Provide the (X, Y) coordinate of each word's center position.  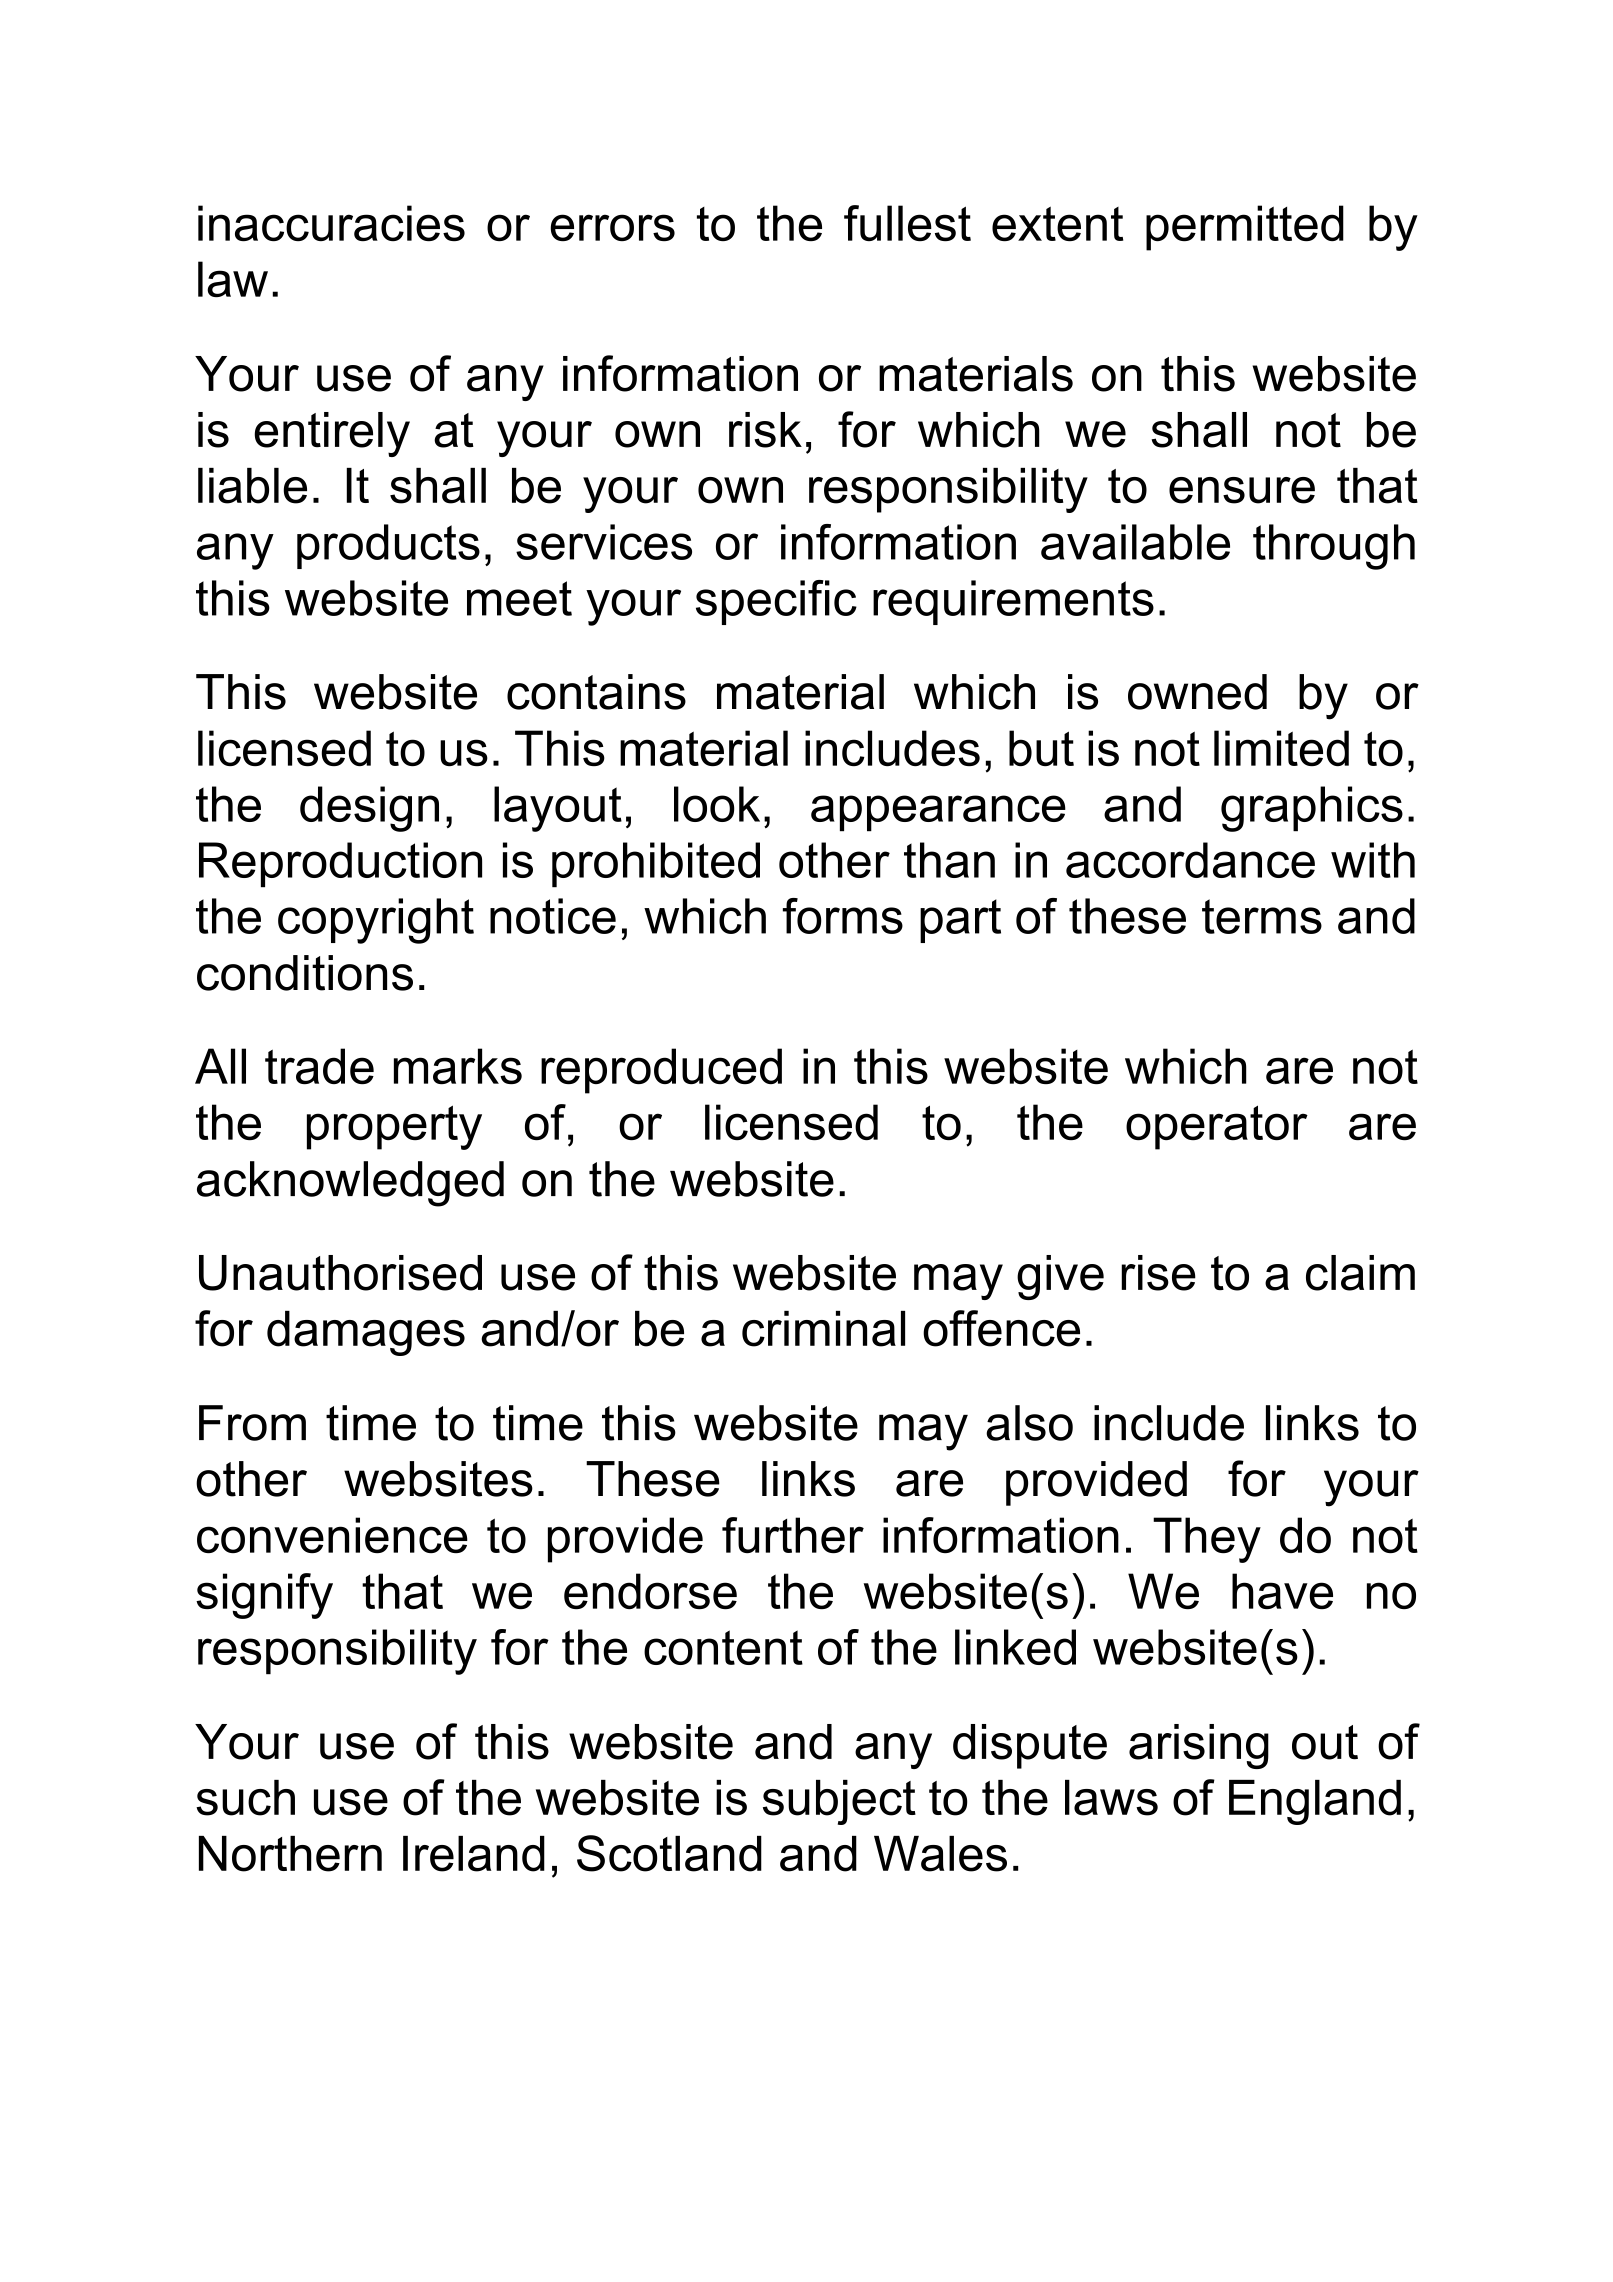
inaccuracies (331, 223)
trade (319, 1066)
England (1315, 1802)
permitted (1245, 228)
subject (839, 1802)
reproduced (661, 1071)
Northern (290, 1854)
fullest (907, 223)
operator (1217, 1127)
